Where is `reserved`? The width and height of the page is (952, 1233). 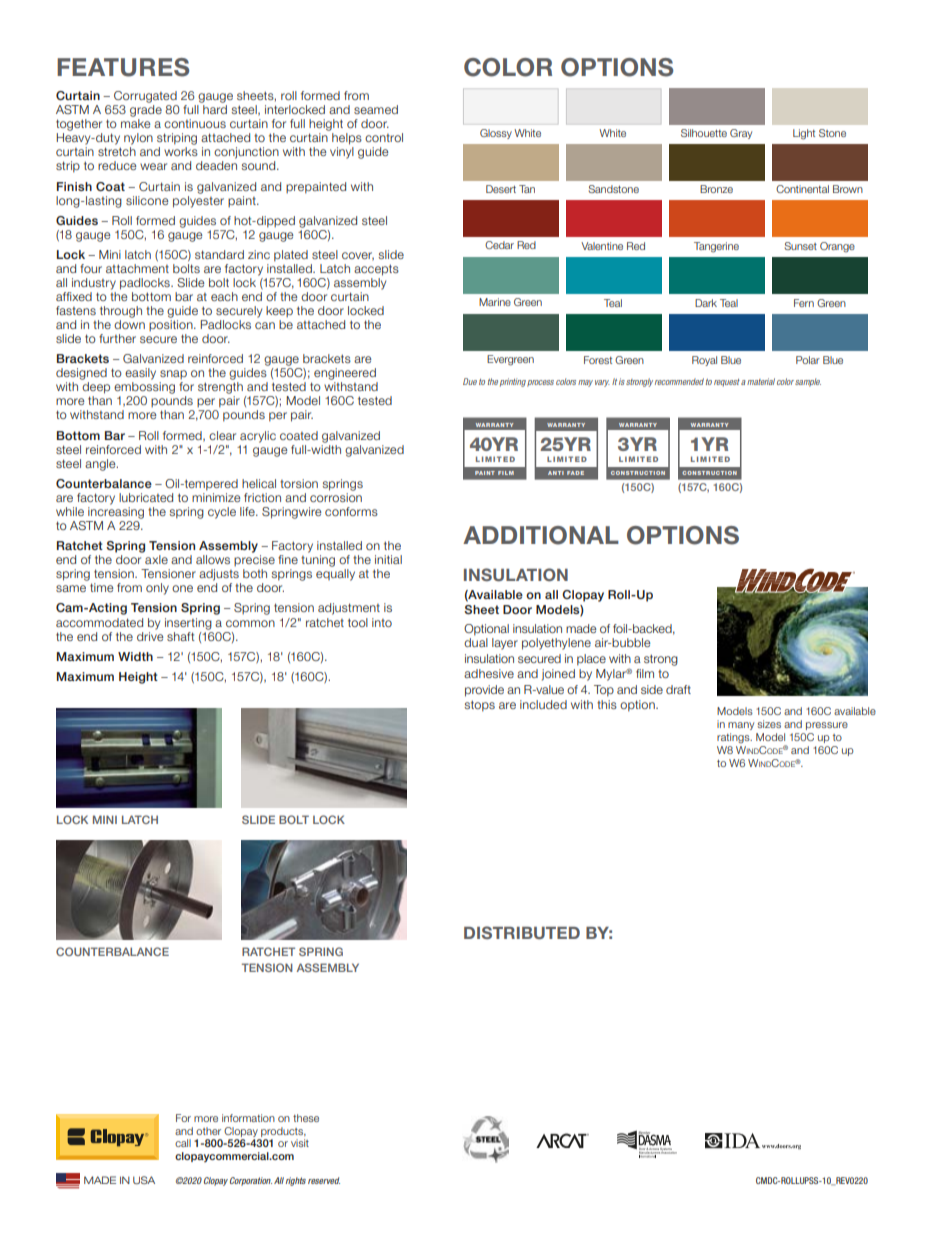
reserved is located at coordinates (324, 1180).
